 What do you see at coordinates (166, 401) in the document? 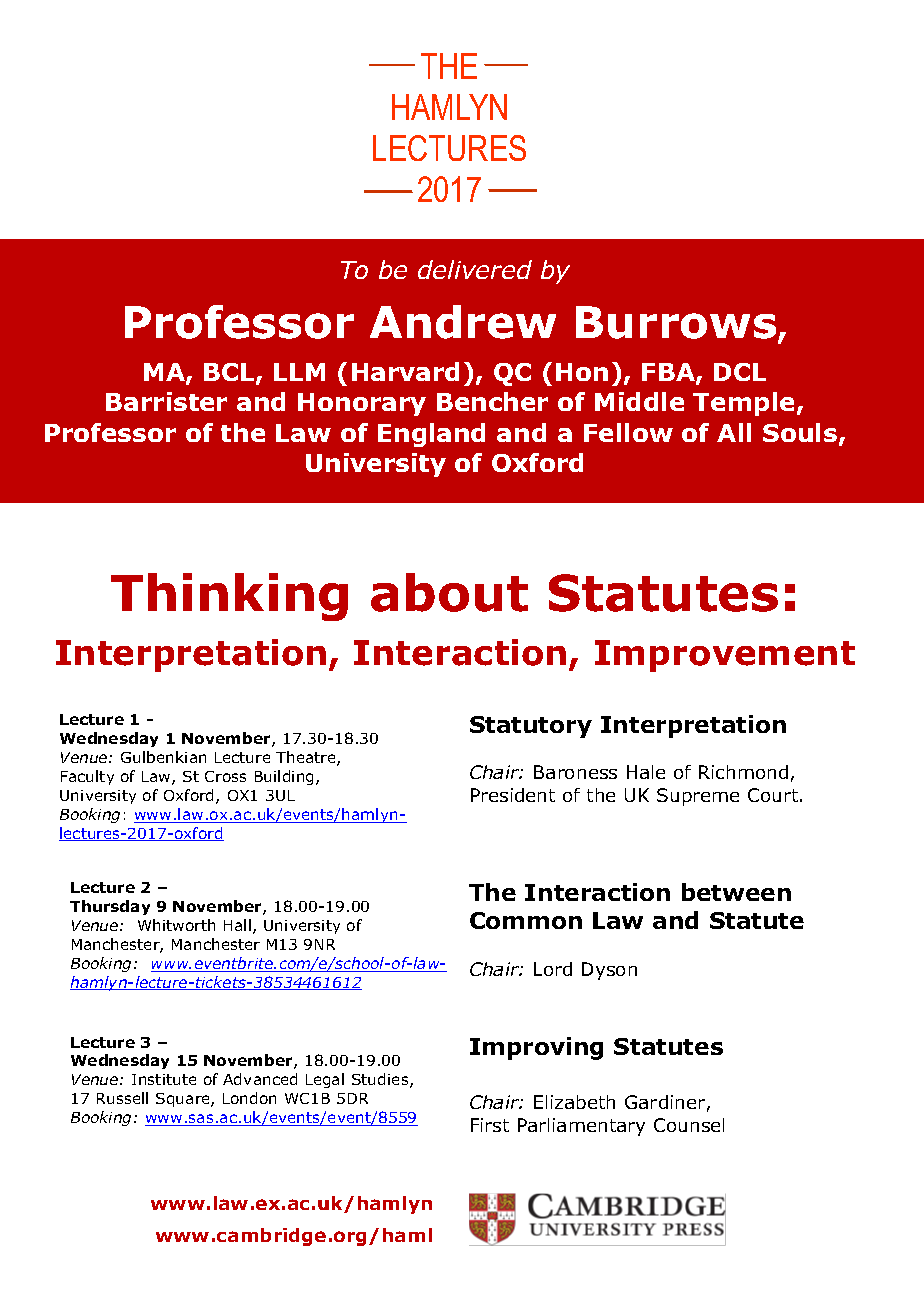
I see `Barrister` at bounding box center [166, 401].
